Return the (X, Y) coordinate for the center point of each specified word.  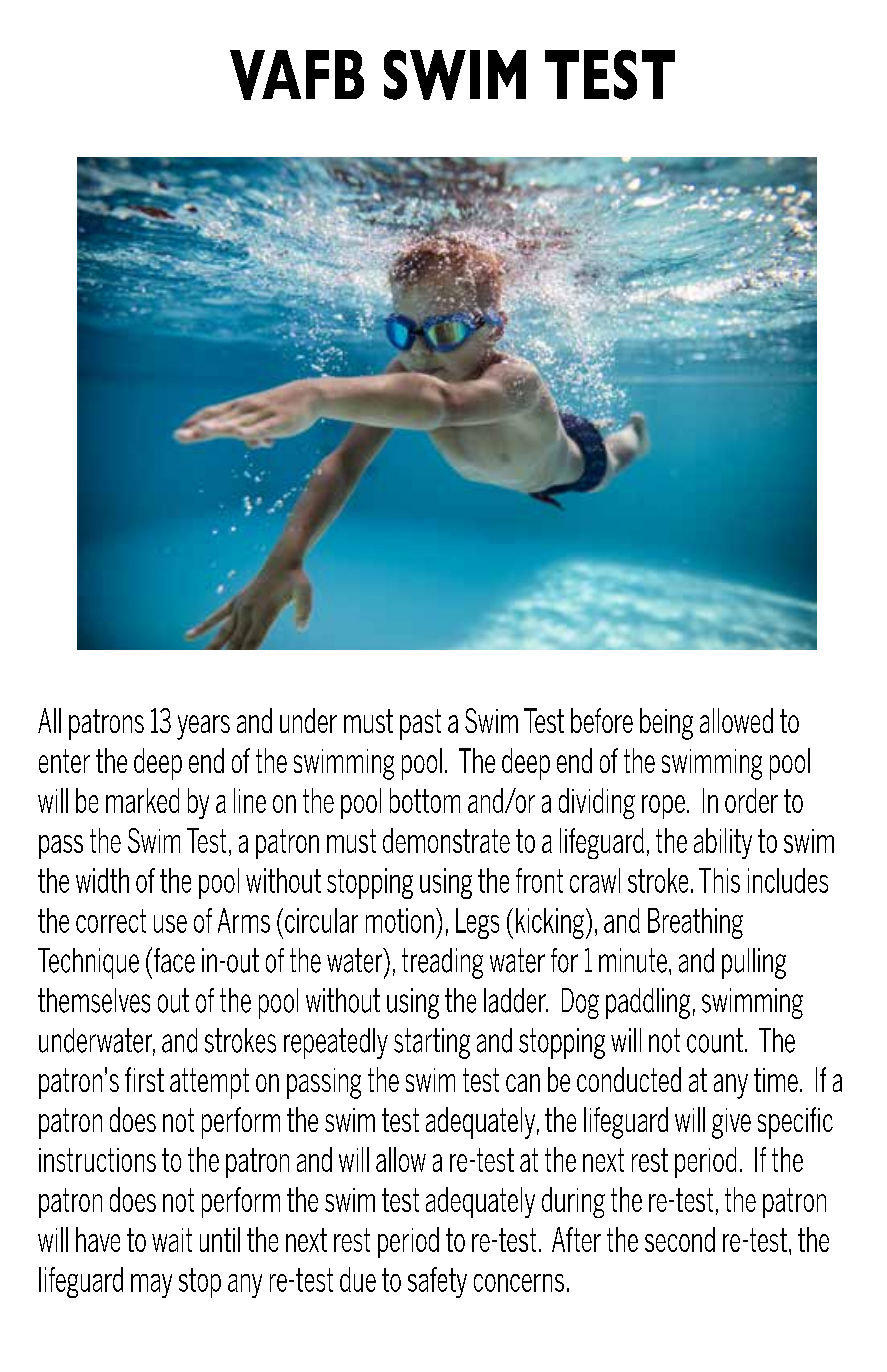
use (170, 924)
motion (400, 920)
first (144, 1079)
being (666, 724)
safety (437, 1282)
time (776, 1080)
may (151, 1286)
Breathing (695, 923)
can (523, 1083)
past (420, 724)
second (680, 1239)
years (203, 727)
